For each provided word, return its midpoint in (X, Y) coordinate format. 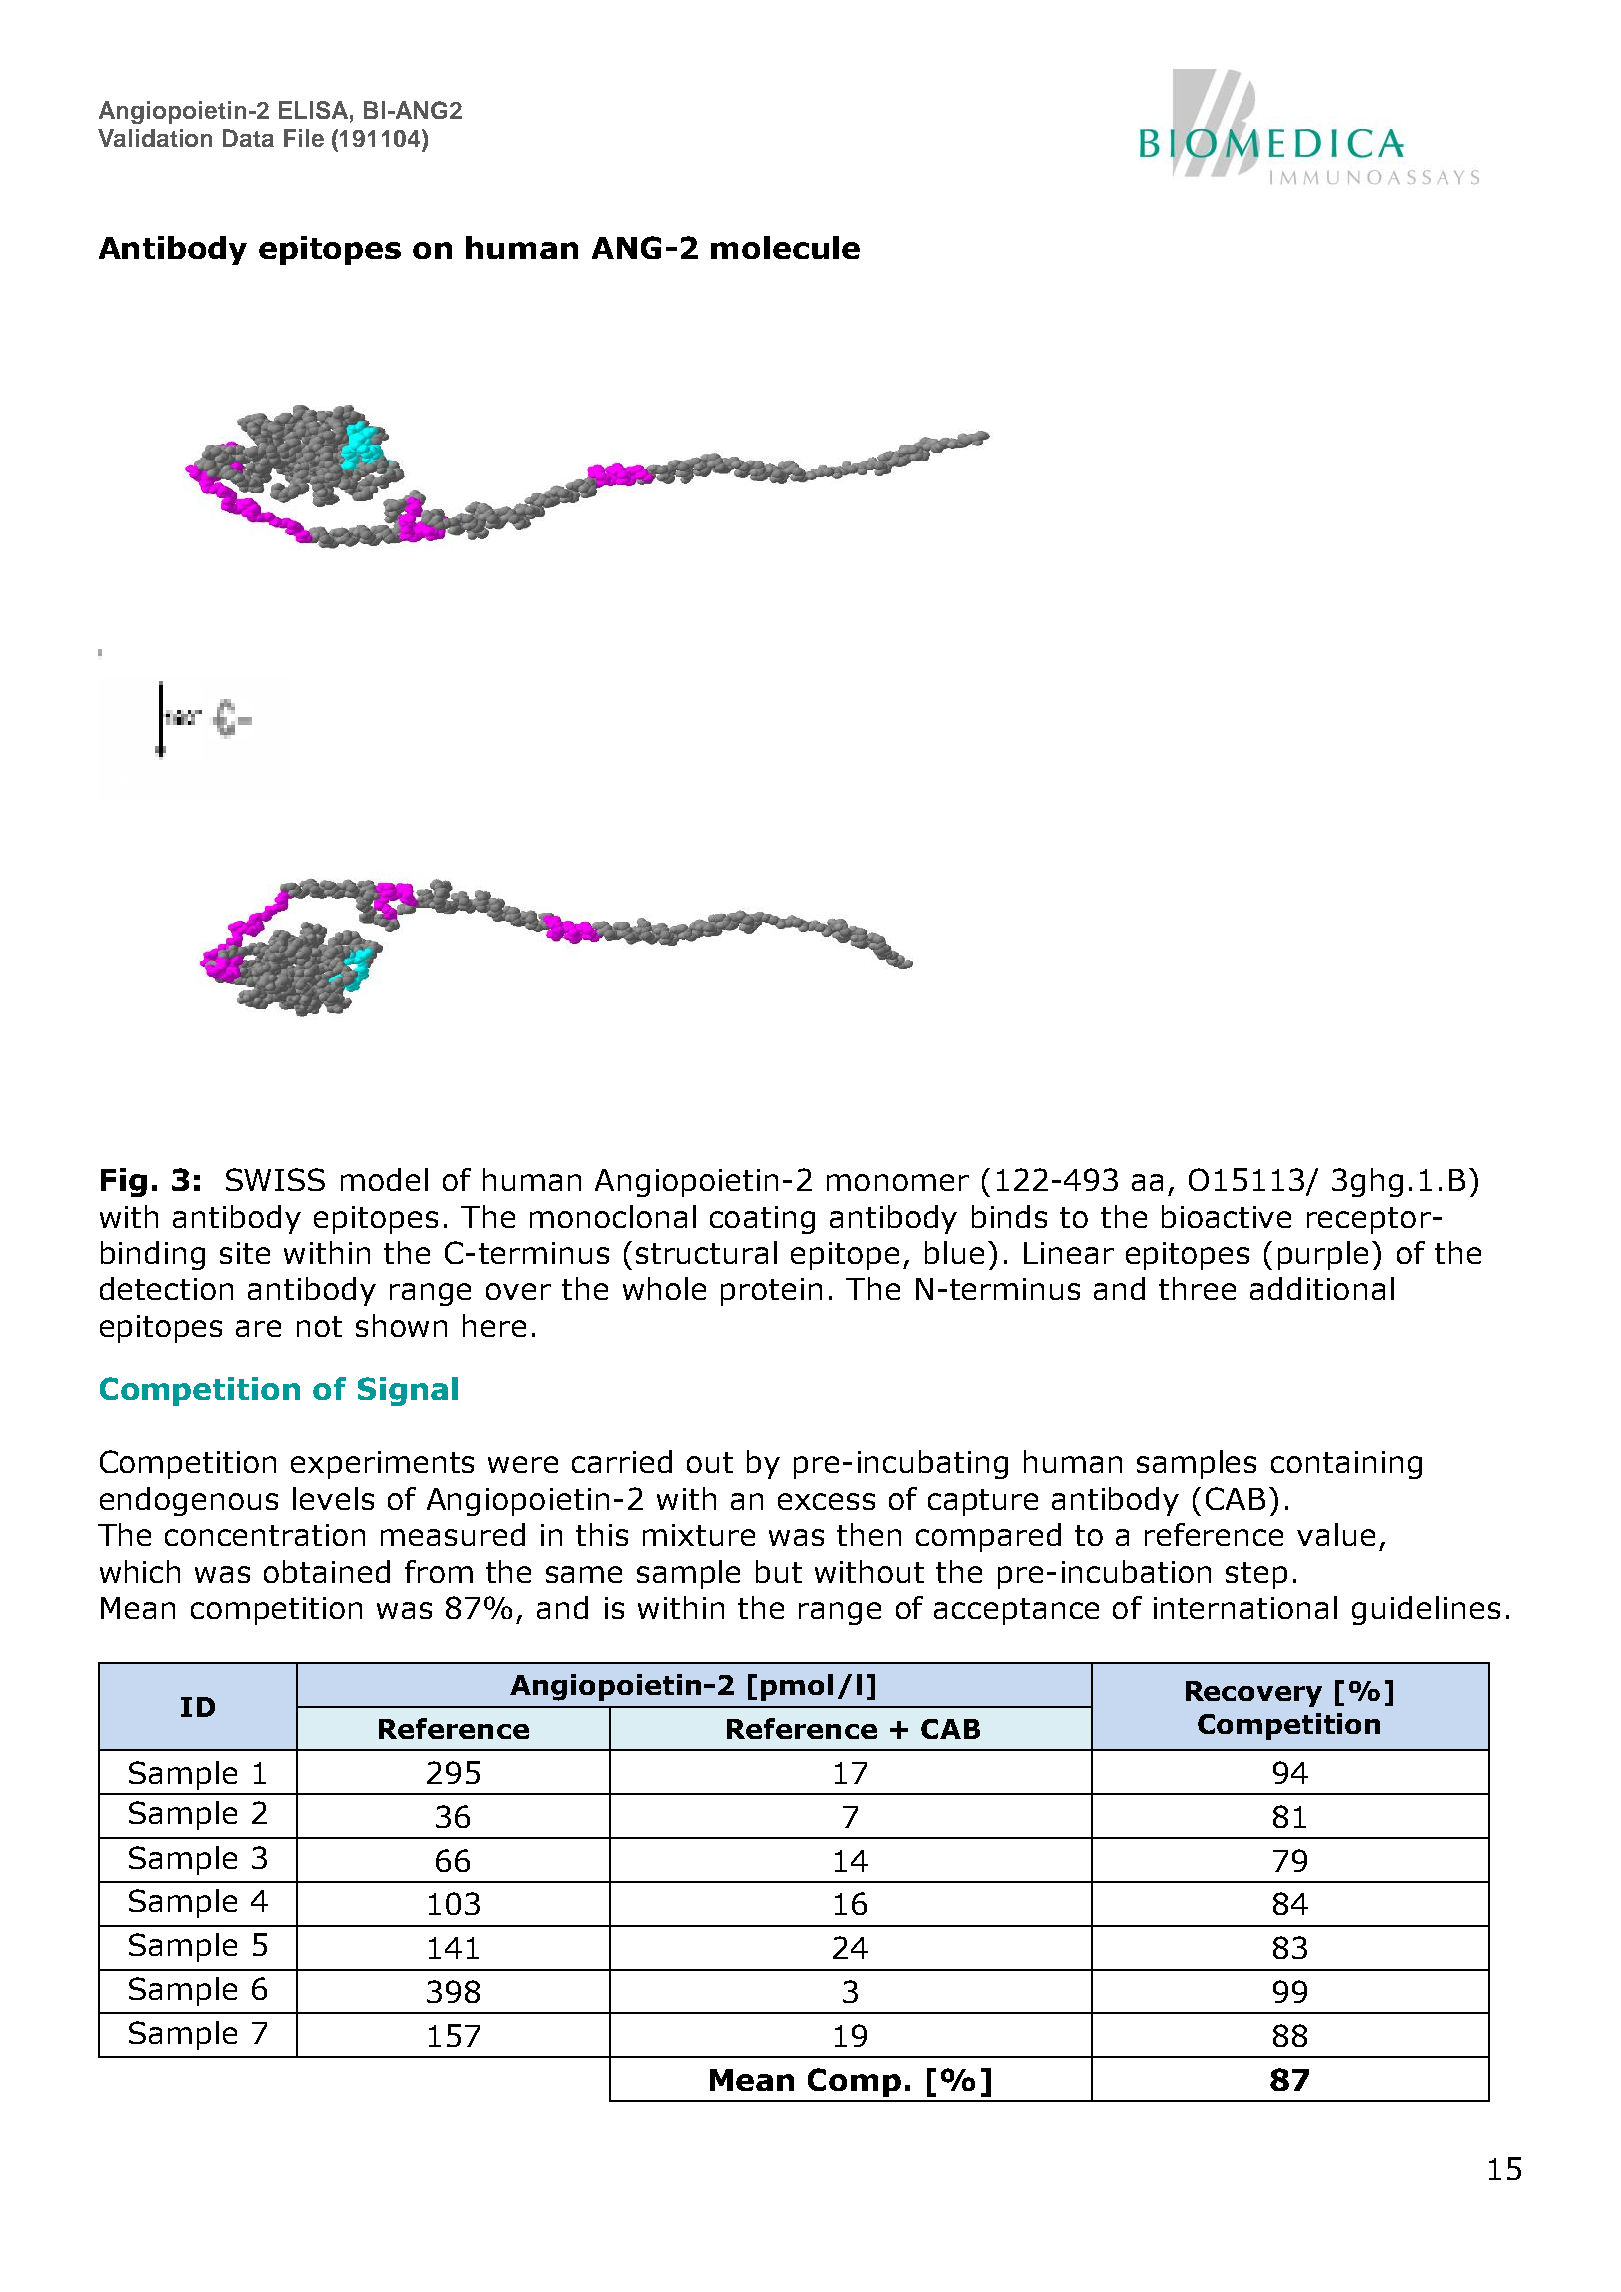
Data (248, 138)
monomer (898, 1182)
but (779, 1571)
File (304, 138)
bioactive (1226, 1216)
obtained (327, 1571)
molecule (785, 247)
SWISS (275, 1179)
